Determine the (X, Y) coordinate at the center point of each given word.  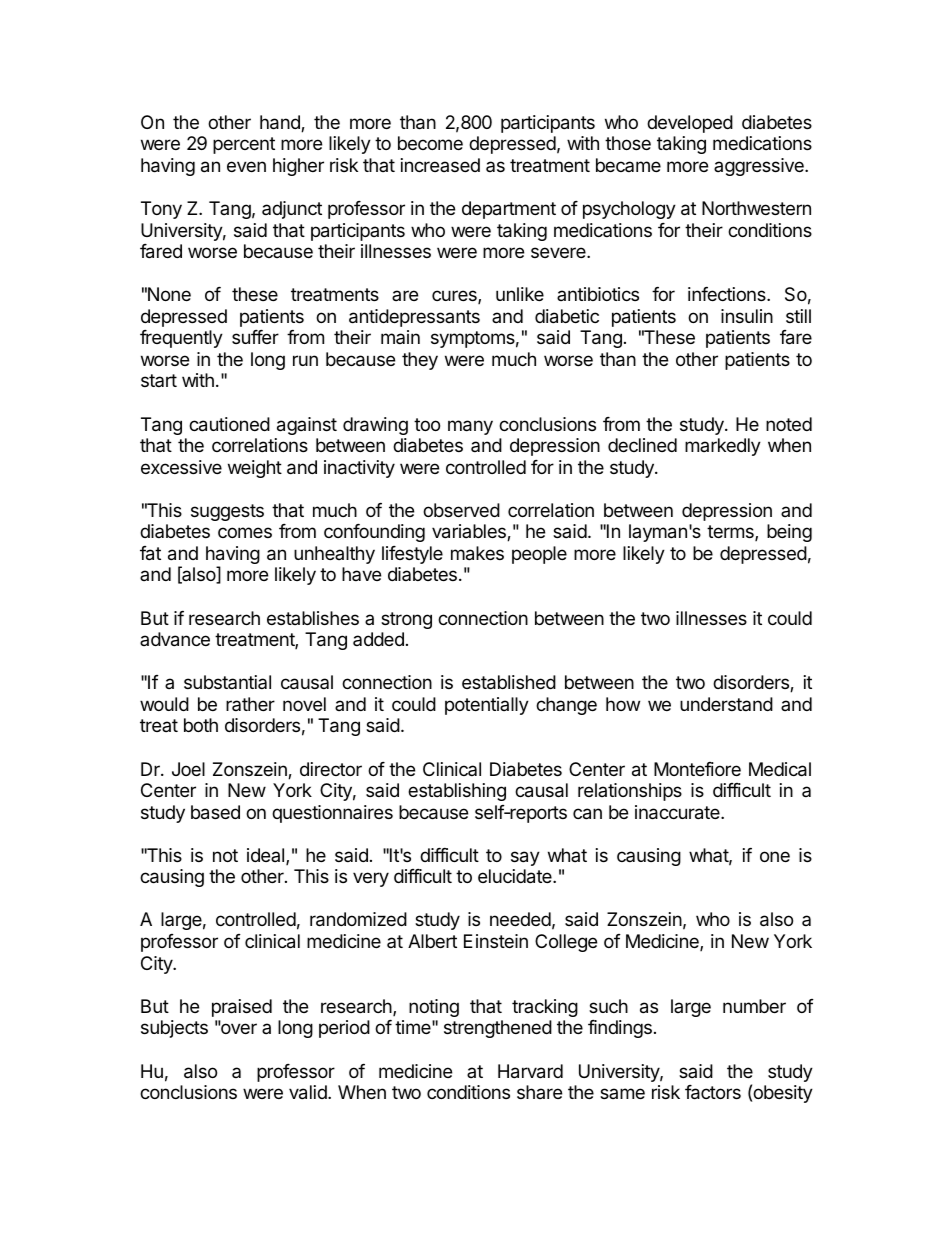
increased (440, 165)
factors (713, 1092)
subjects (174, 1029)
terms (731, 533)
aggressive (760, 167)
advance (175, 639)
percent (244, 145)
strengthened (498, 1029)
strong (406, 620)
